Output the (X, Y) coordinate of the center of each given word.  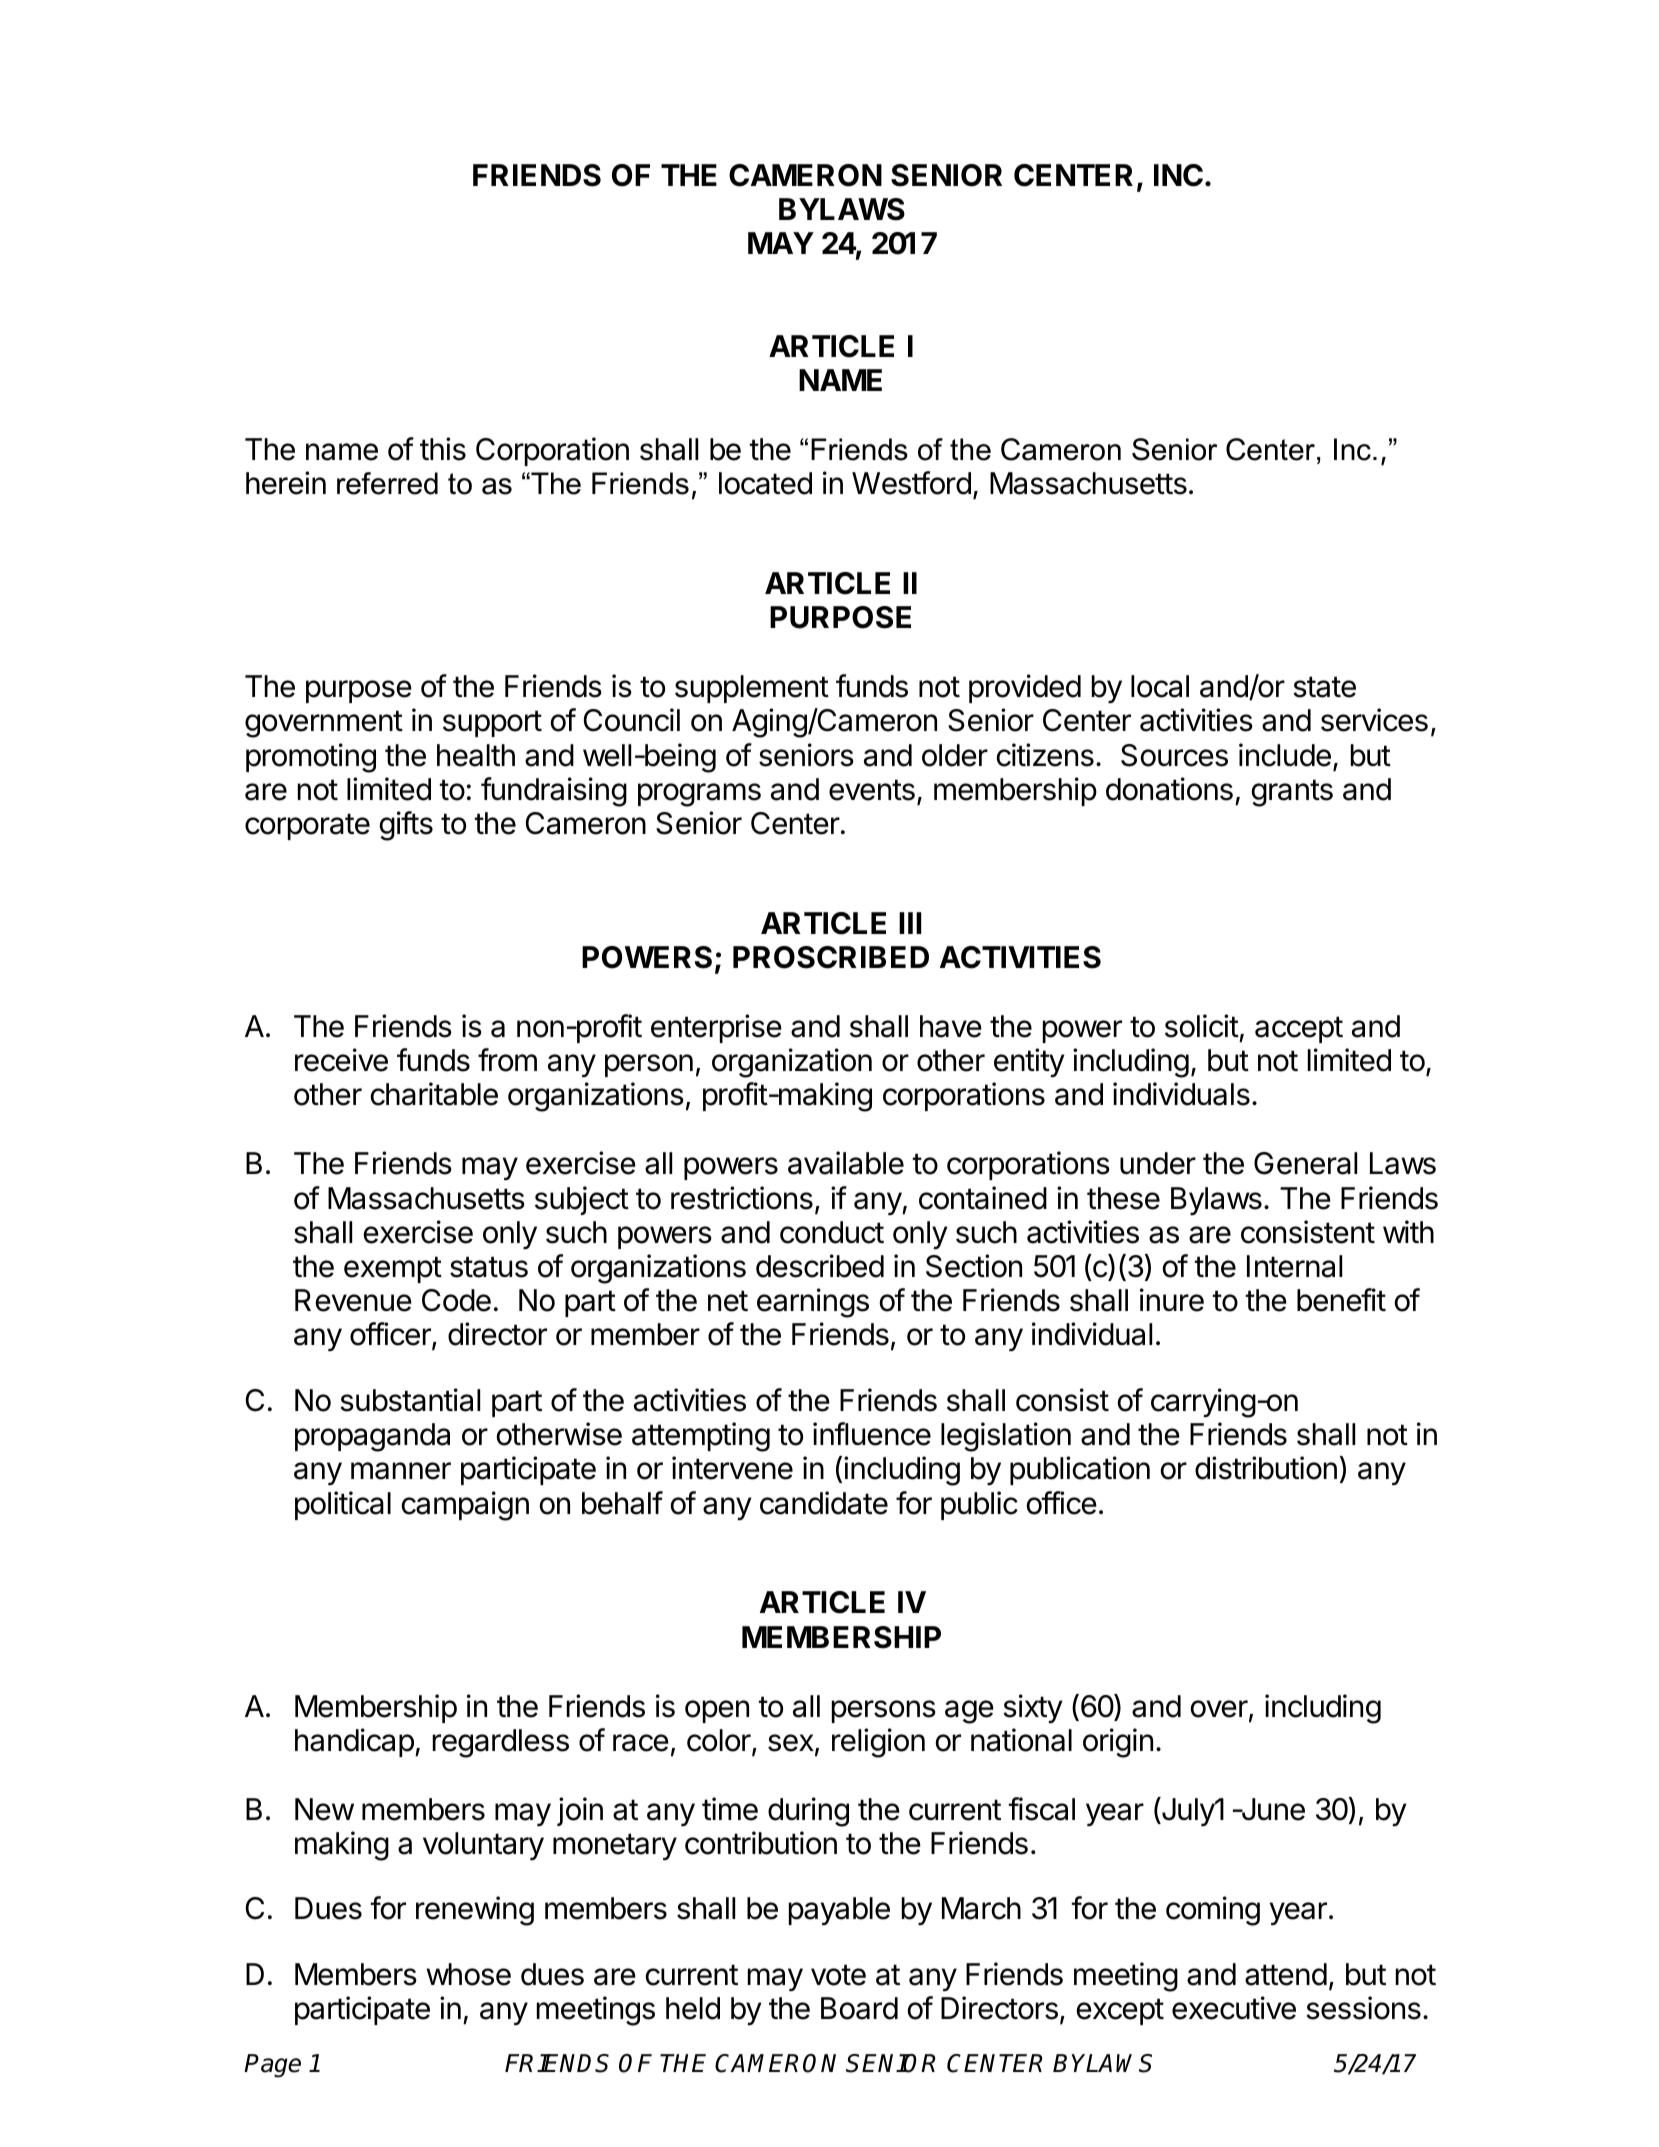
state (1324, 687)
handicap (354, 1742)
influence (872, 1434)
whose (468, 1974)
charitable (434, 1094)
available (846, 1163)
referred (387, 483)
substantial (410, 1400)
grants (1292, 793)
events (872, 790)
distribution (1266, 1468)
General (1305, 1163)
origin (1118, 1743)
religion (878, 1743)
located (765, 483)
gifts (406, 826)
